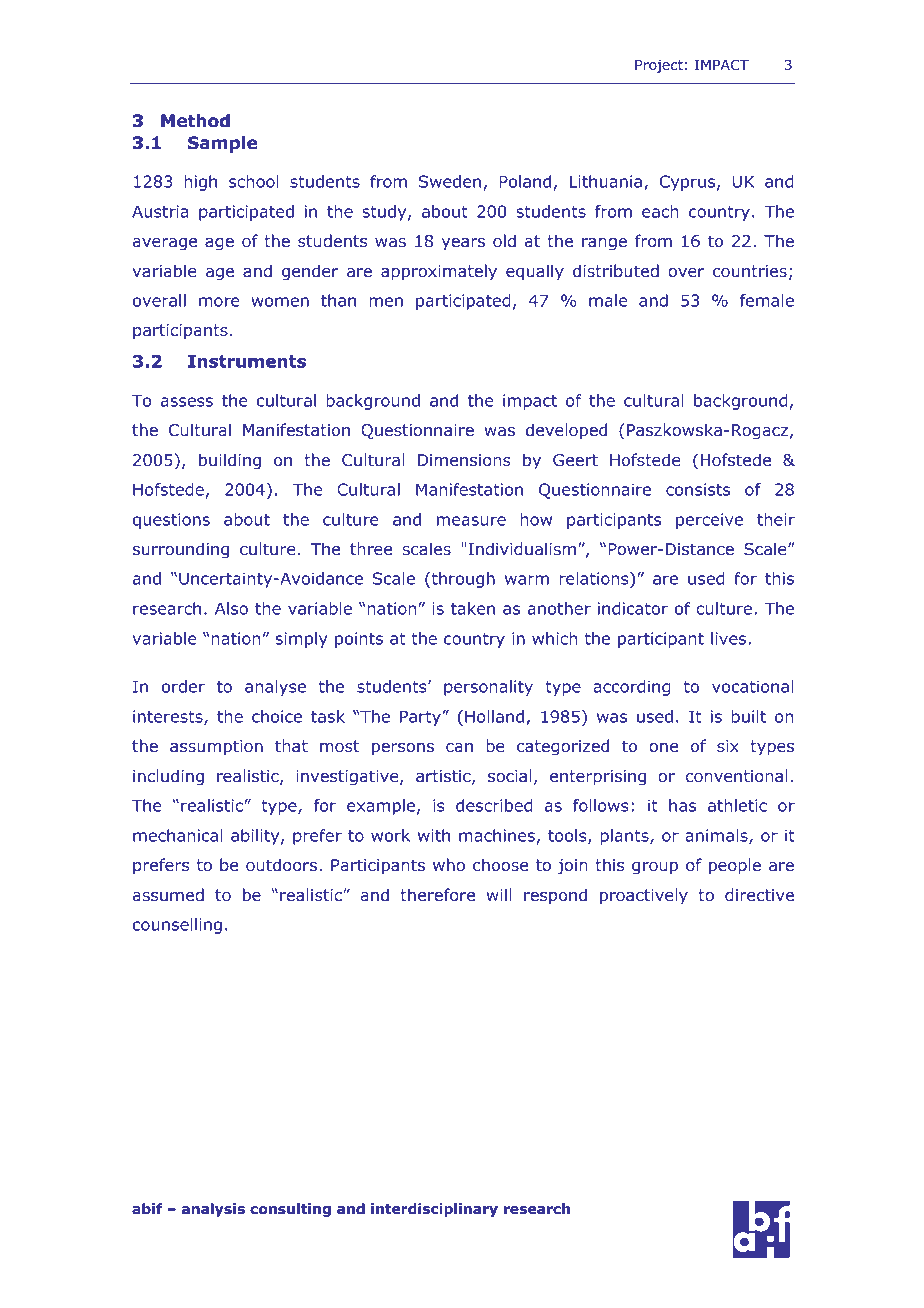 The width and height of the document is (924, 1308). I want to click on Also, so click(231, 608).
